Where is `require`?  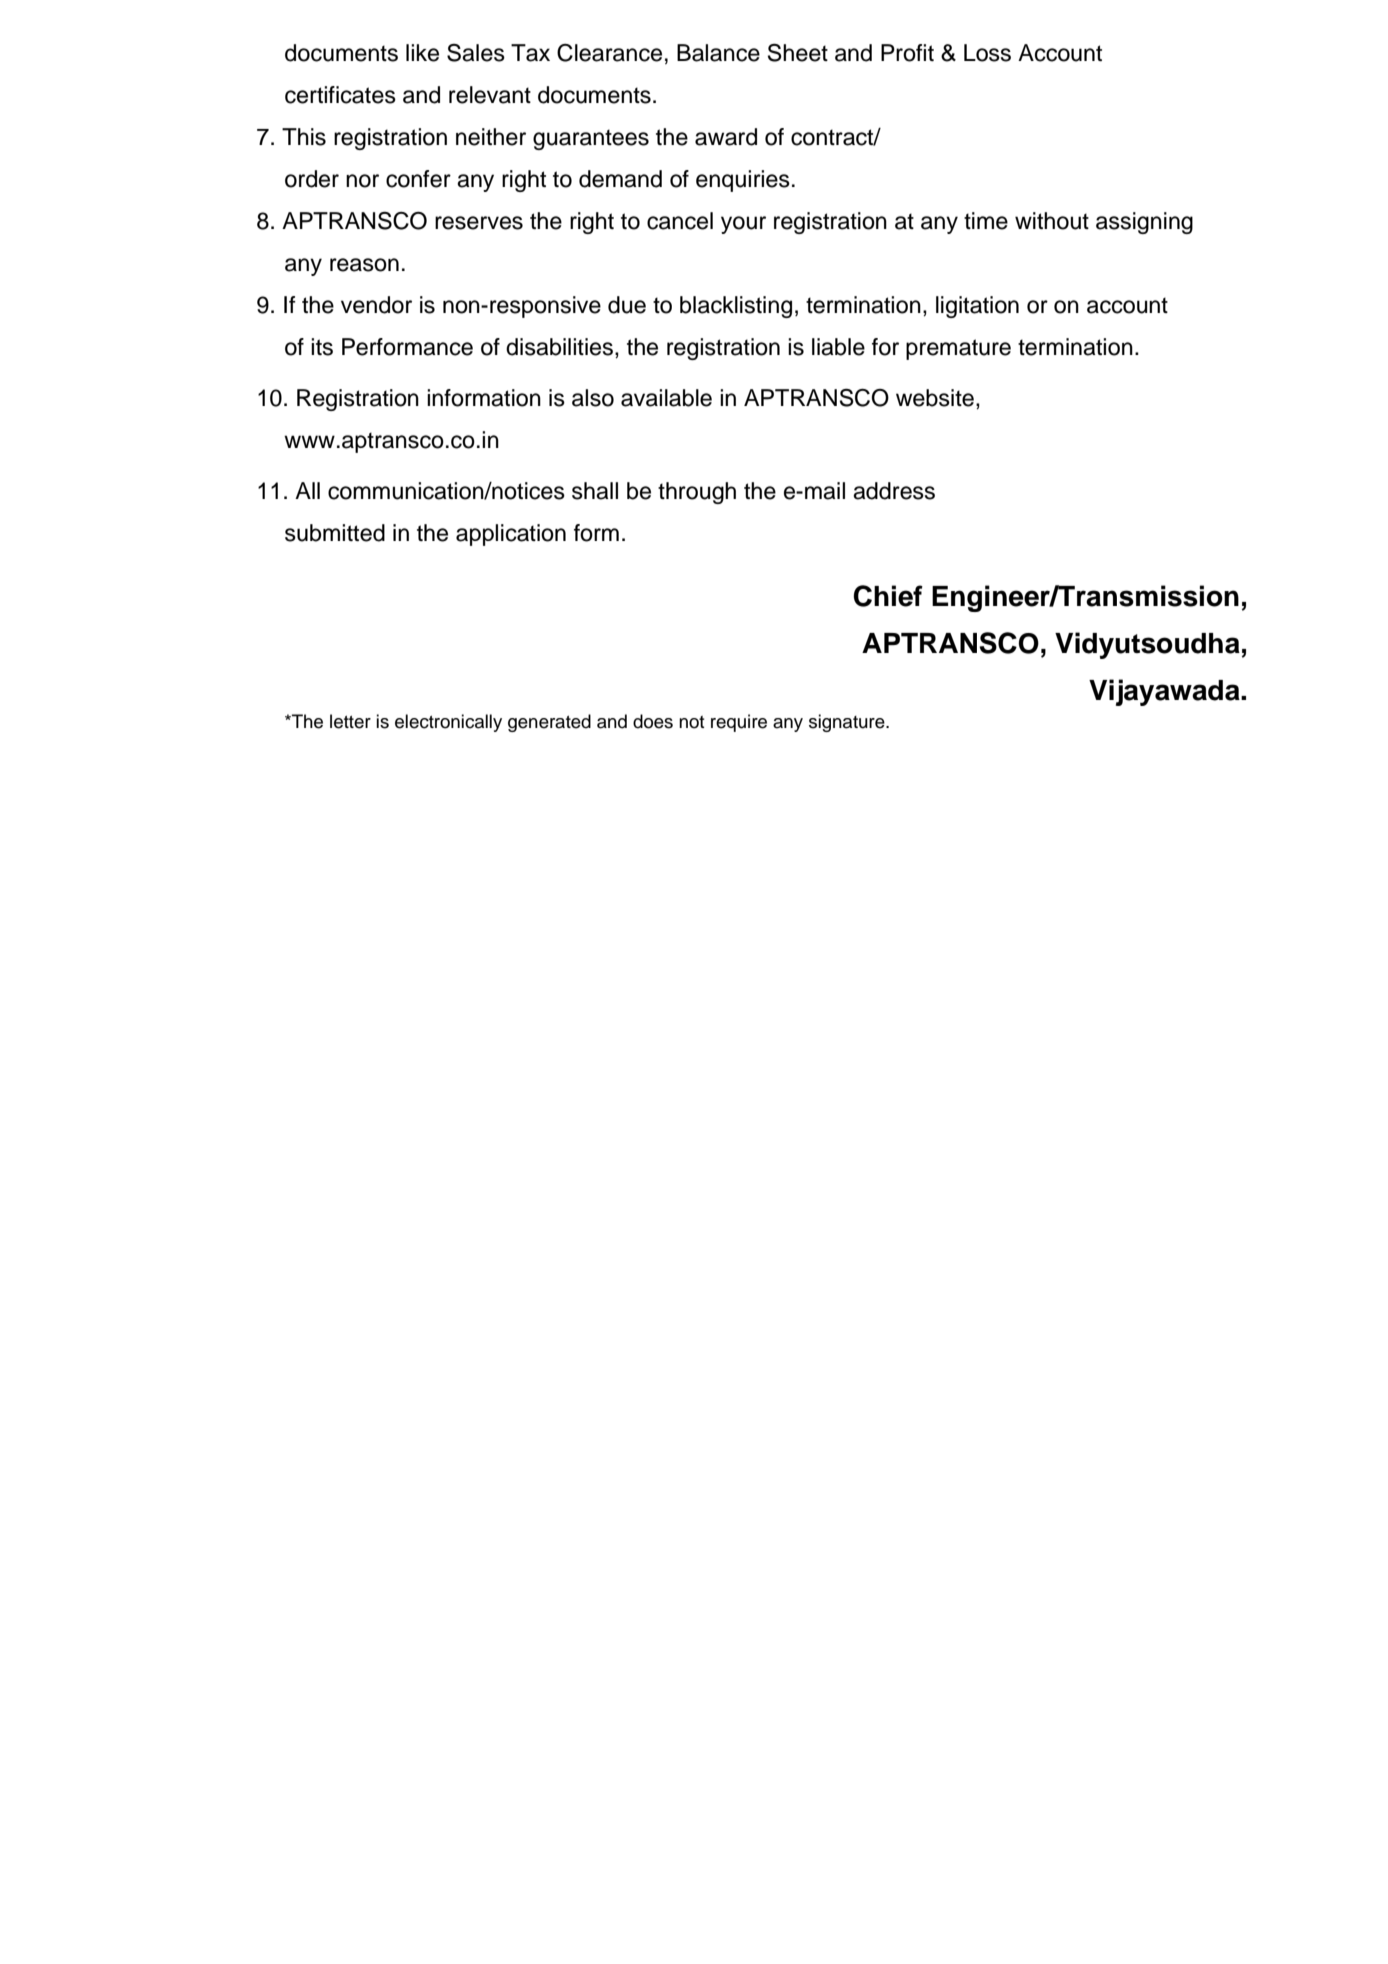 require is located at coordinates (739, 723).
